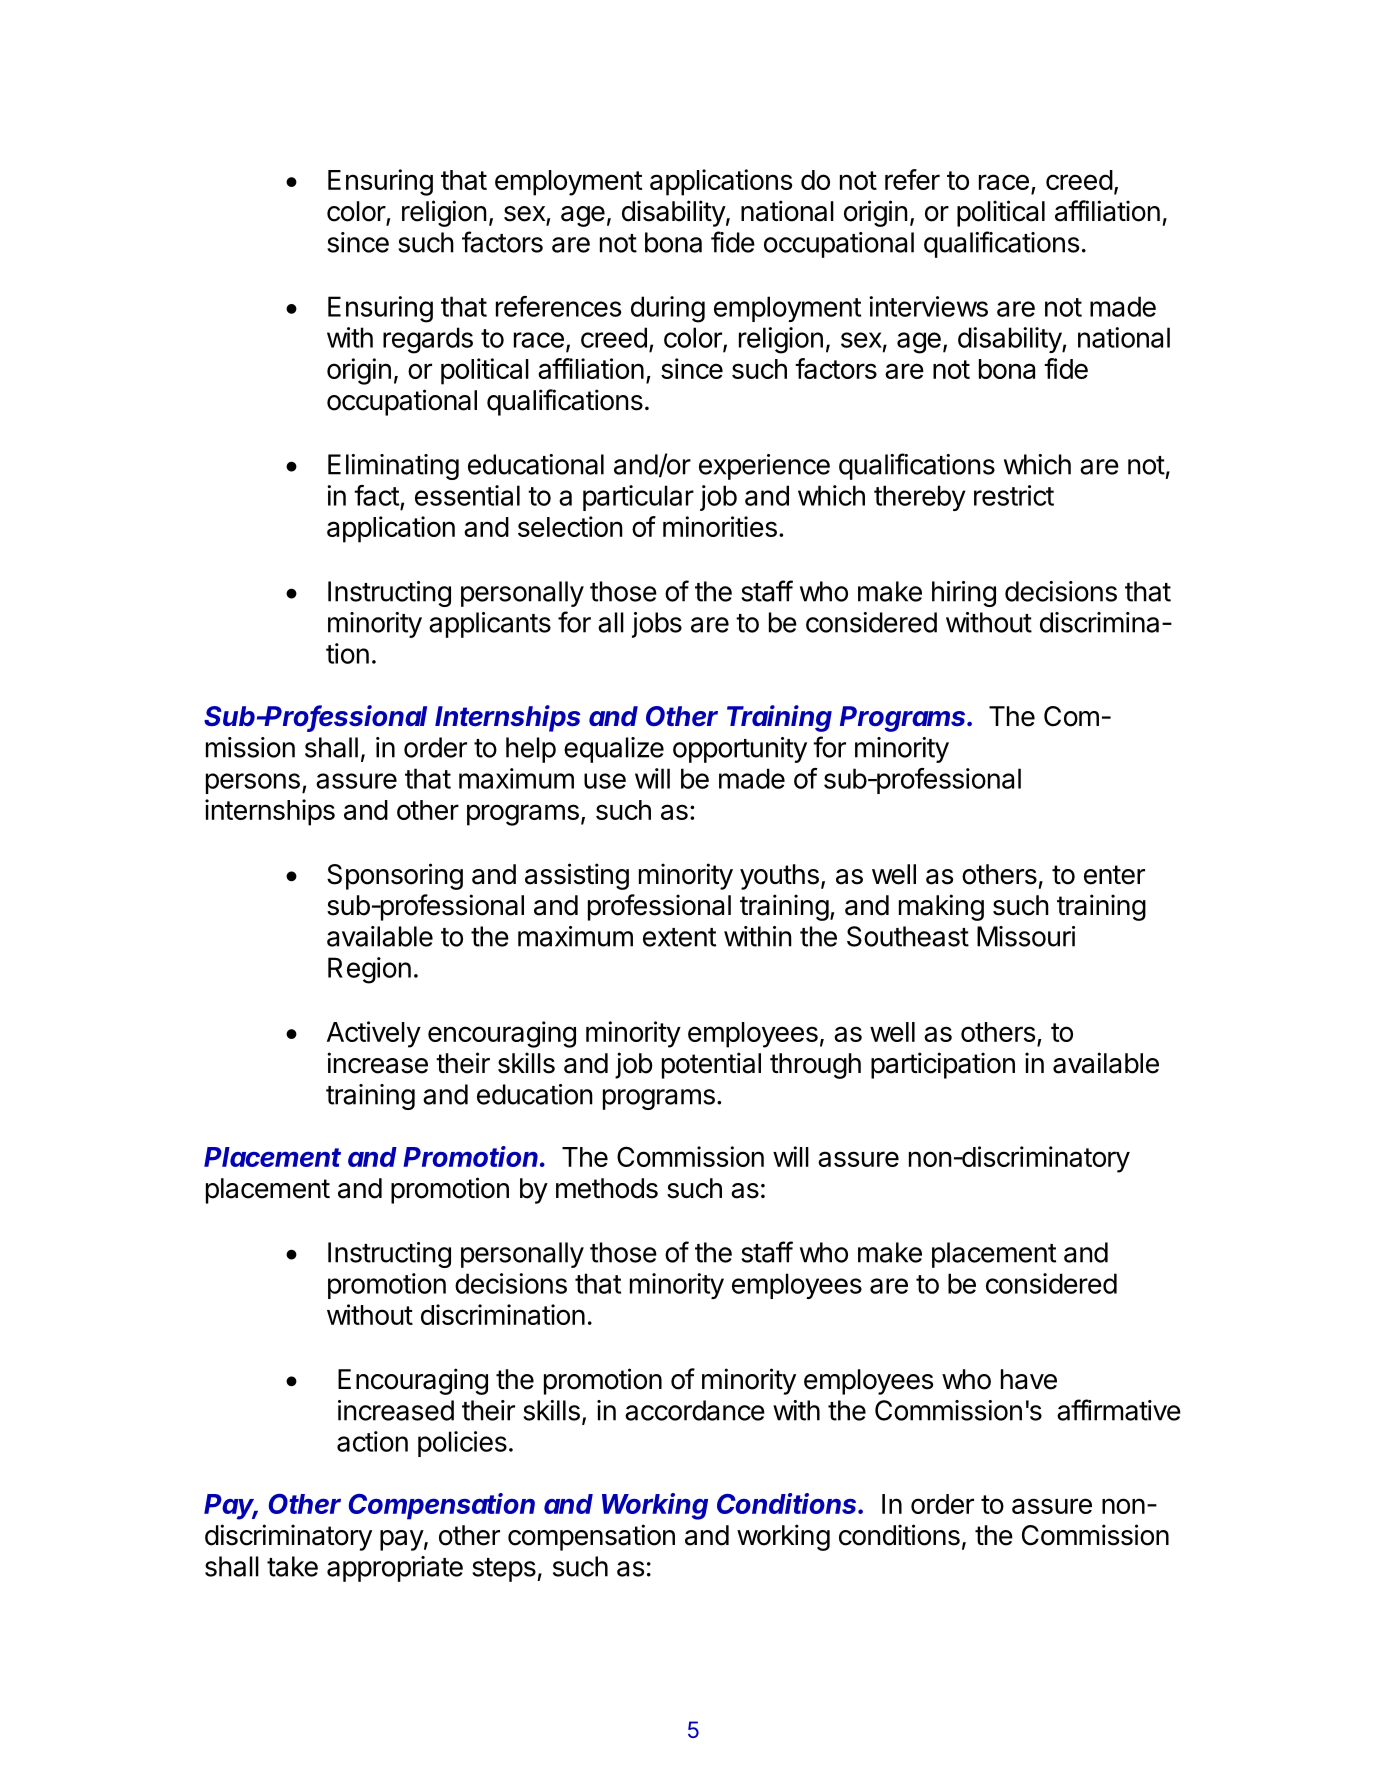 This page has height=1792, width=1385. I want to click on appropriate, so click(395, 1569).
